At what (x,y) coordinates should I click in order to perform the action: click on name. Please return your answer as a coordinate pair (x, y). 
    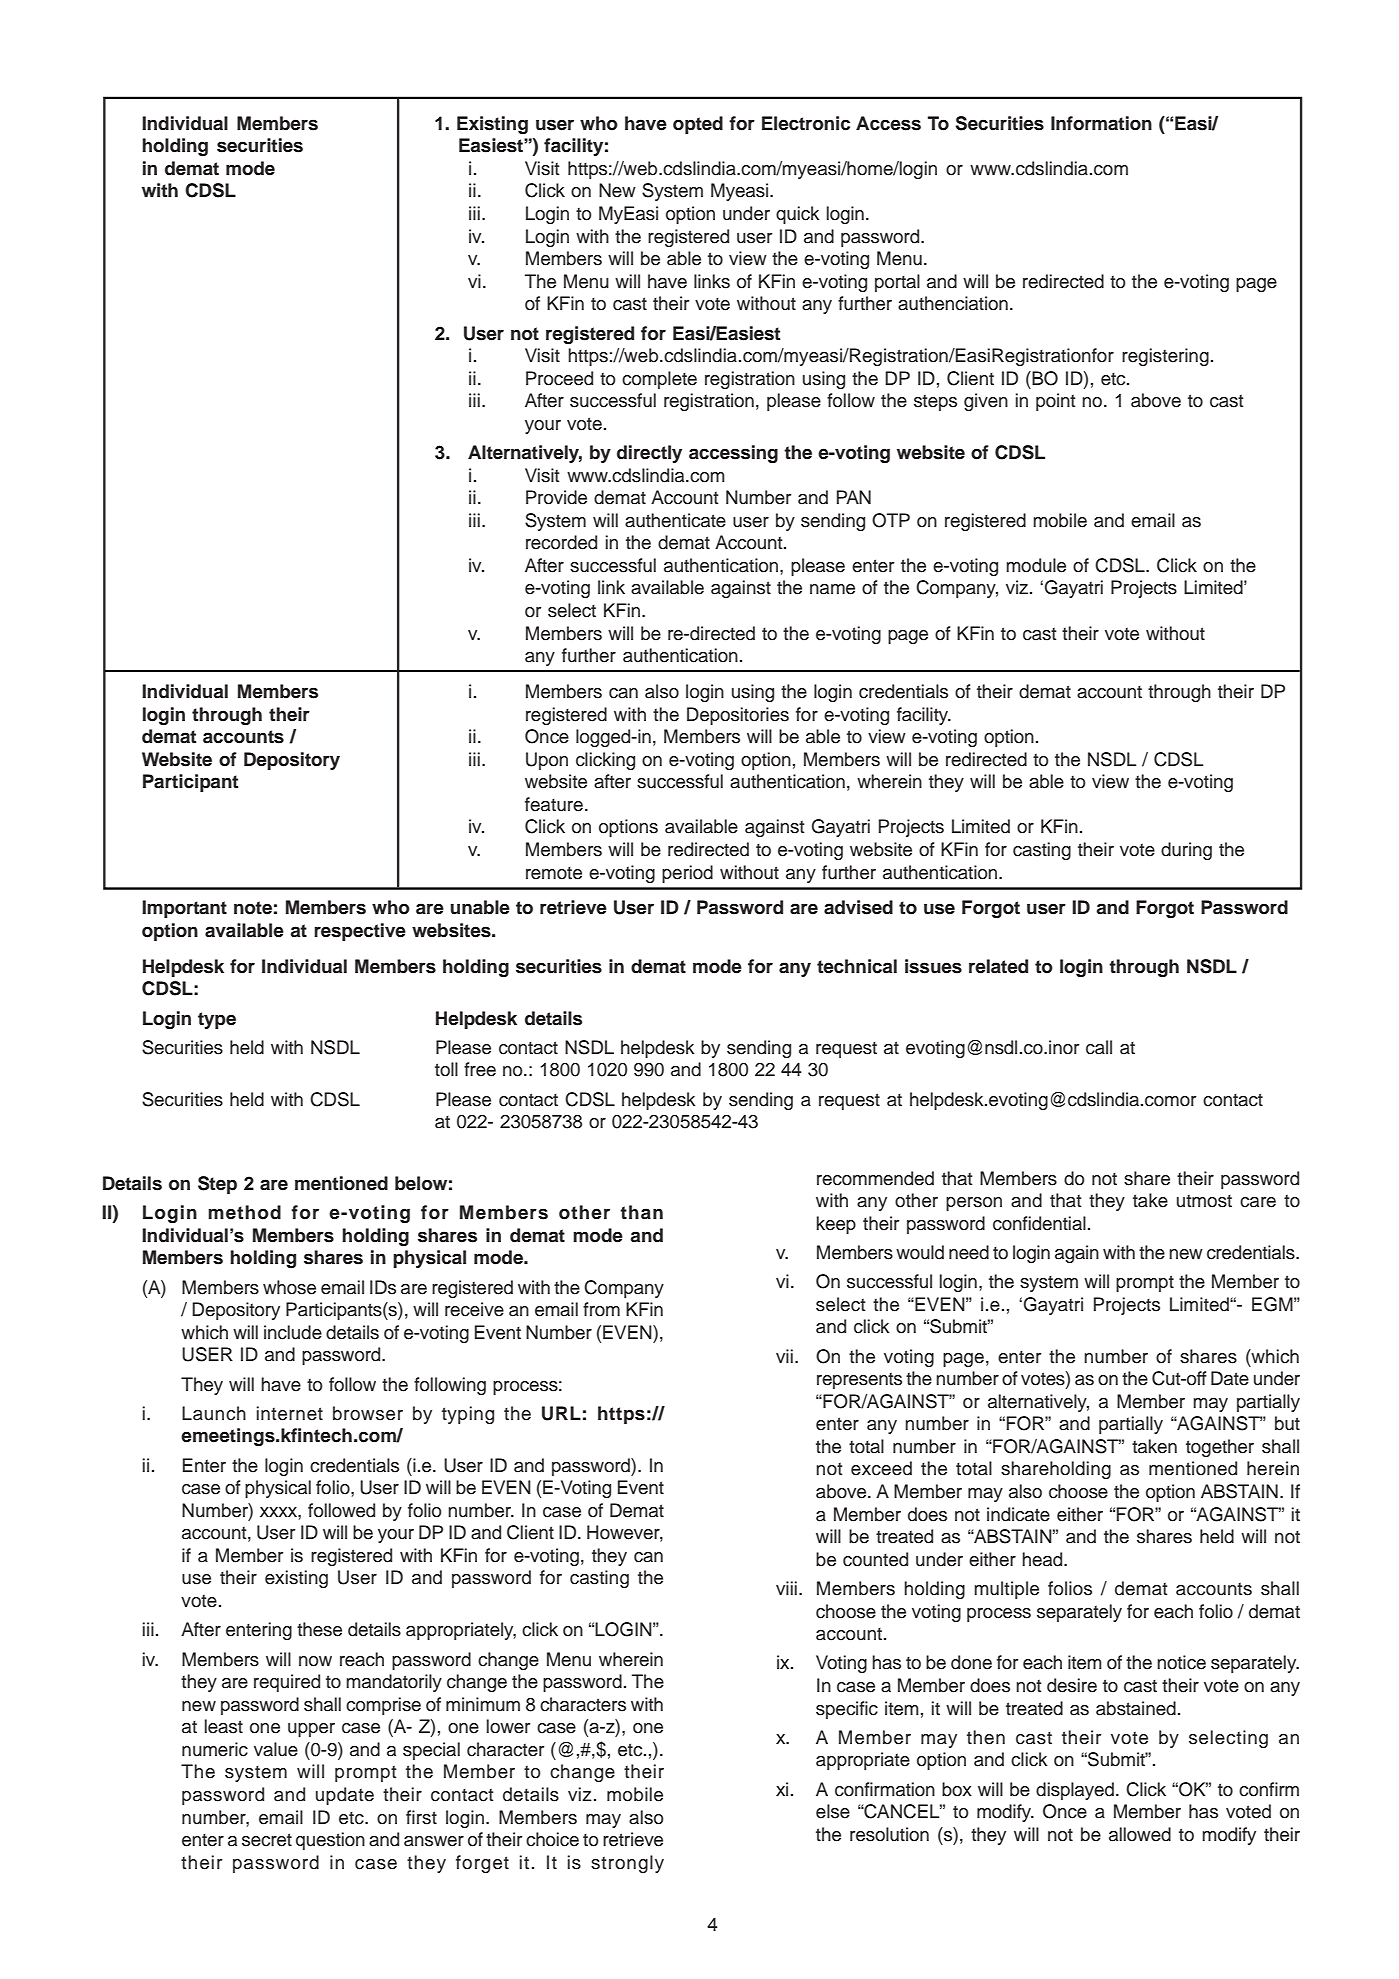
    Looking at the image, I should click on (832, 589).
